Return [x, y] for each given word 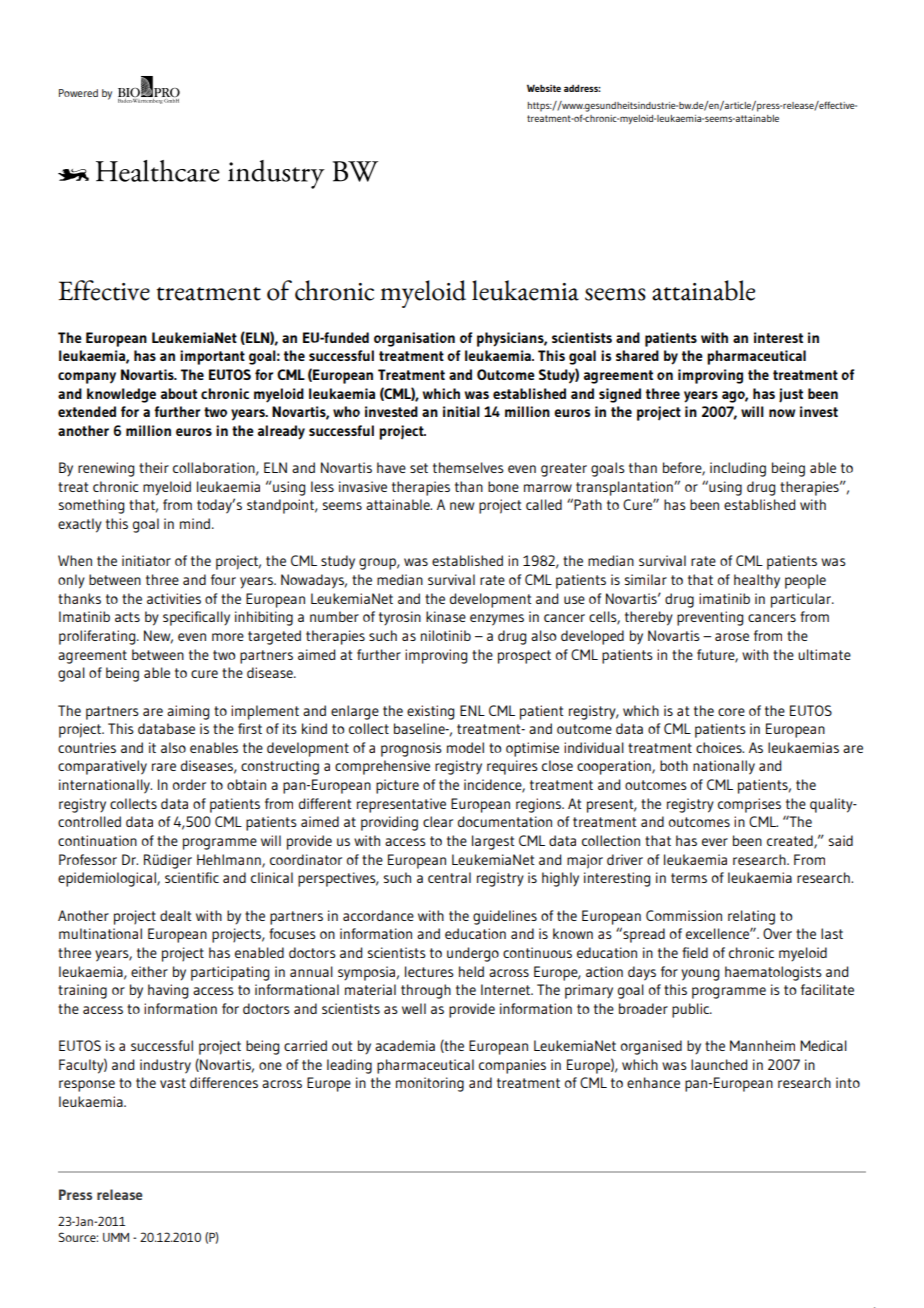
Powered [78, 93]
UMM [116, 1237]
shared [637, 355]
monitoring [430, 1084]
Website [544, 88]
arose [732, 637]
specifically [196, 618]
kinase [446, 616]
